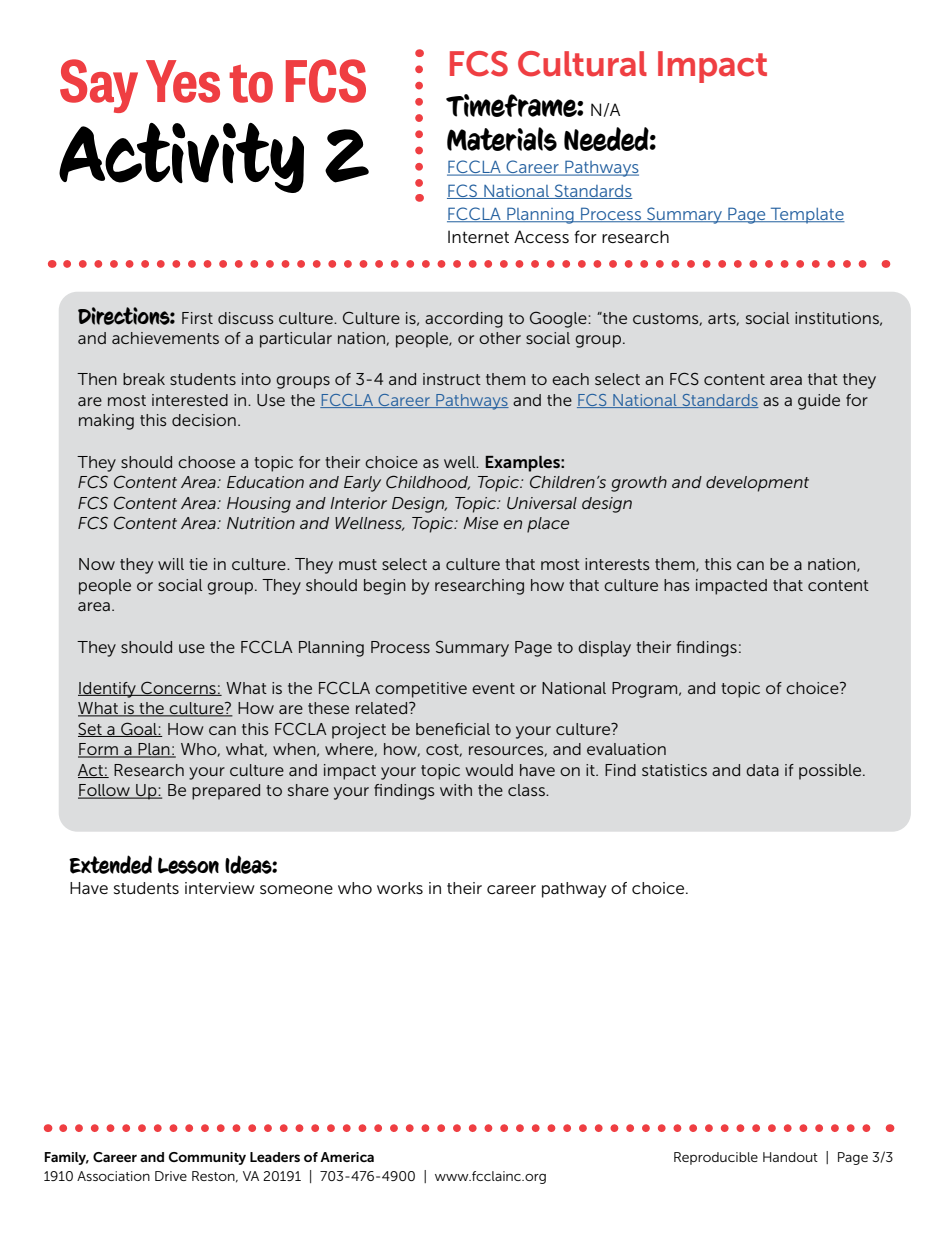  What do you see at coordinates (171, 564) in the page?
I see `will` at bounding box center [171, 564].
